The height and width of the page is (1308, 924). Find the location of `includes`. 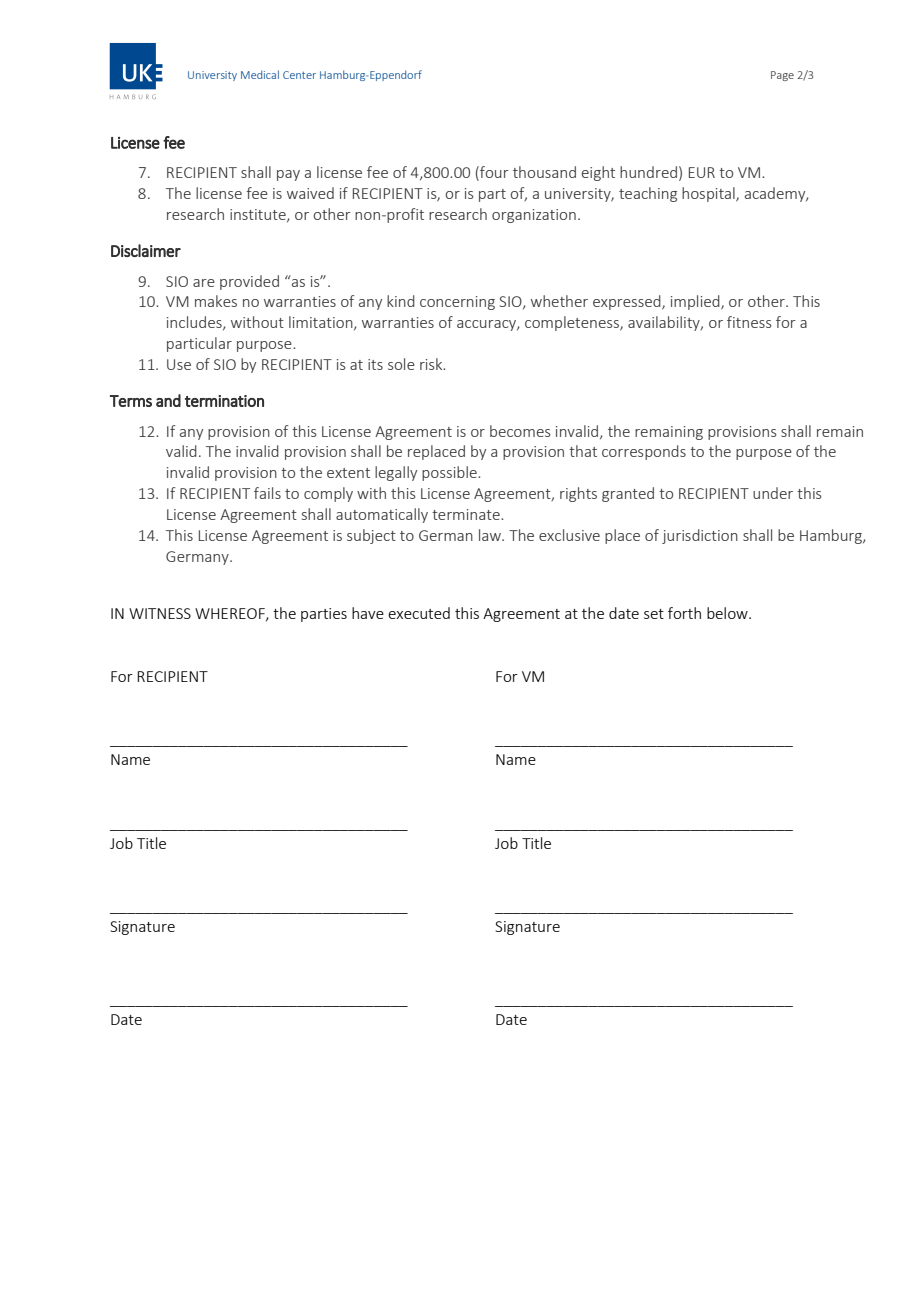

includes is located at coordinates (195, 323).
